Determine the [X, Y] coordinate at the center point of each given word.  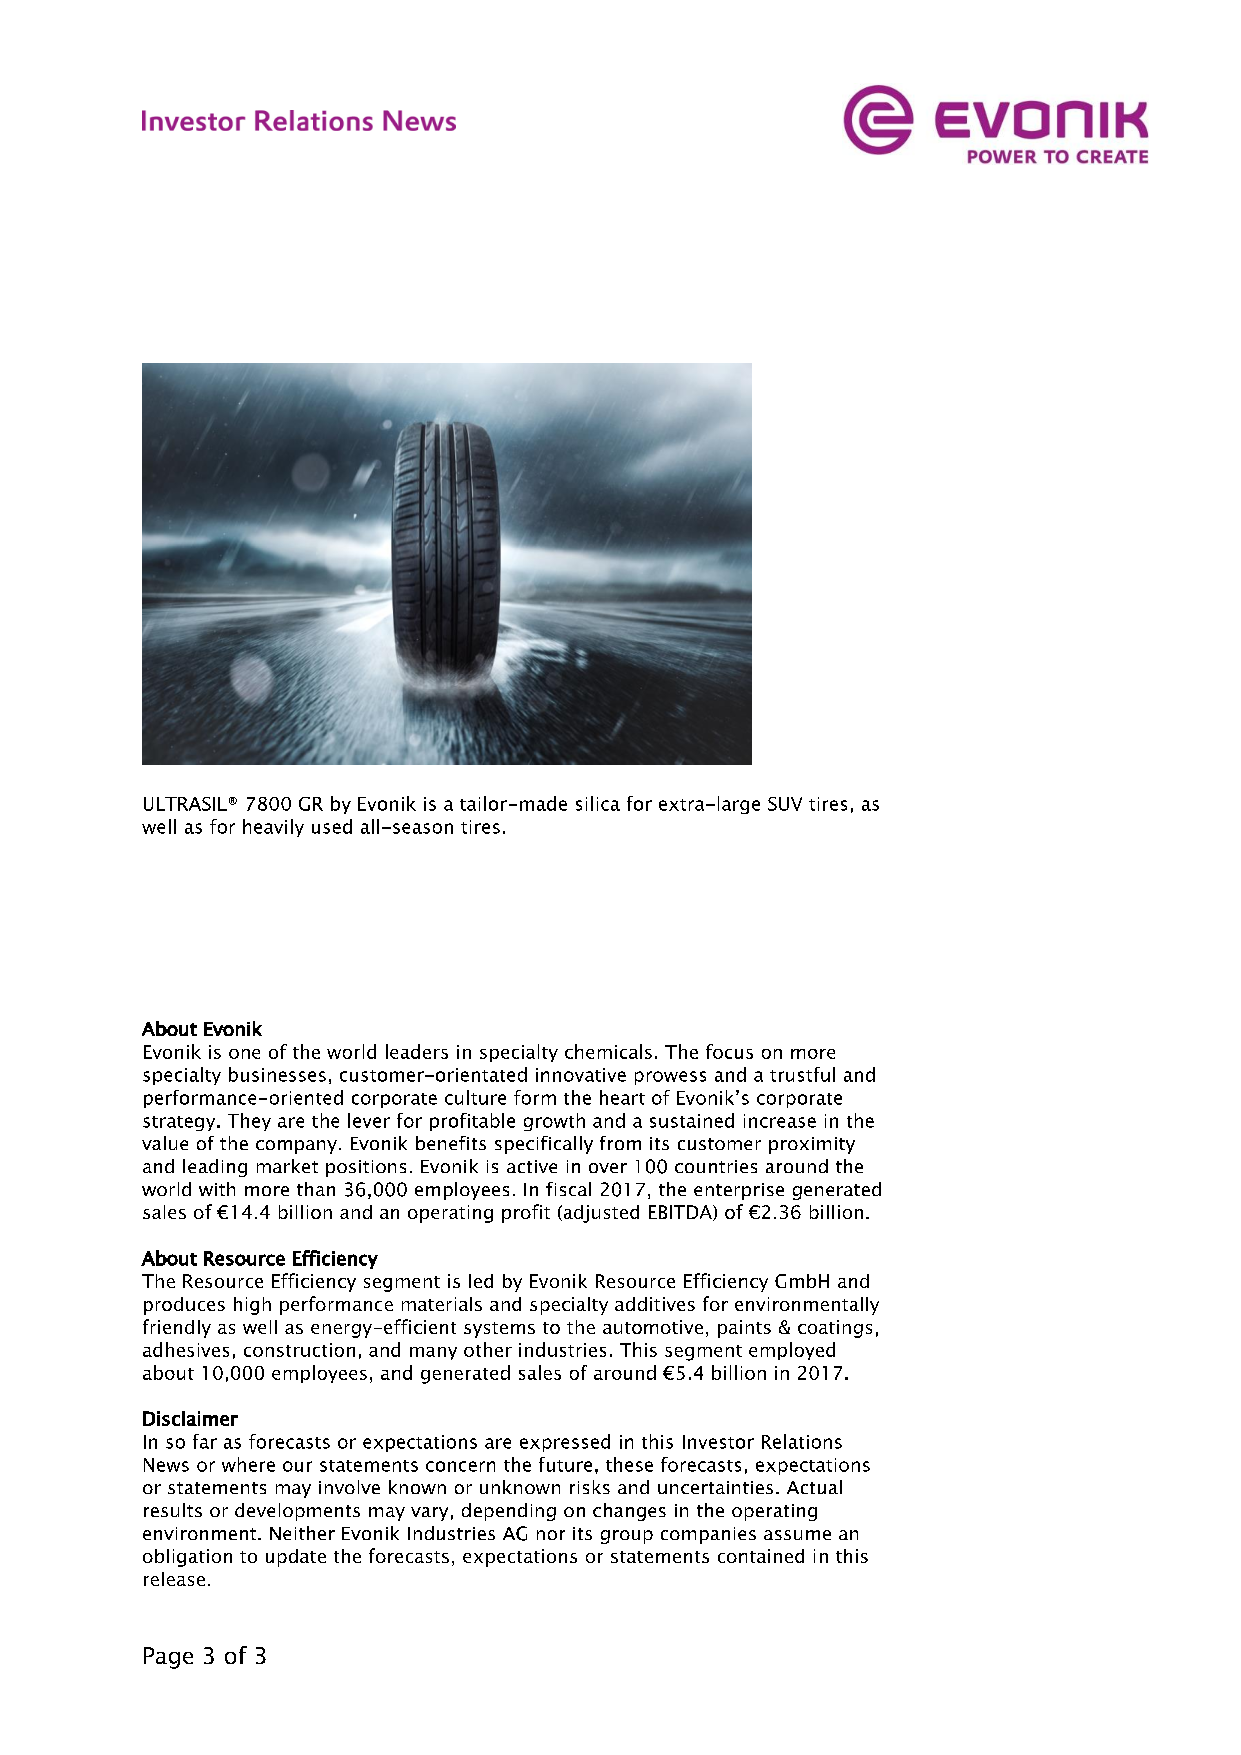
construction [299, 1350]
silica [598, 803]
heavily [273, 828]
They [249, 1122]
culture [475, 1097]
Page [168, 1658]
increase [780, 1121]
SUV [785, 804]
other [488, 1349]
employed [792, 1351]
